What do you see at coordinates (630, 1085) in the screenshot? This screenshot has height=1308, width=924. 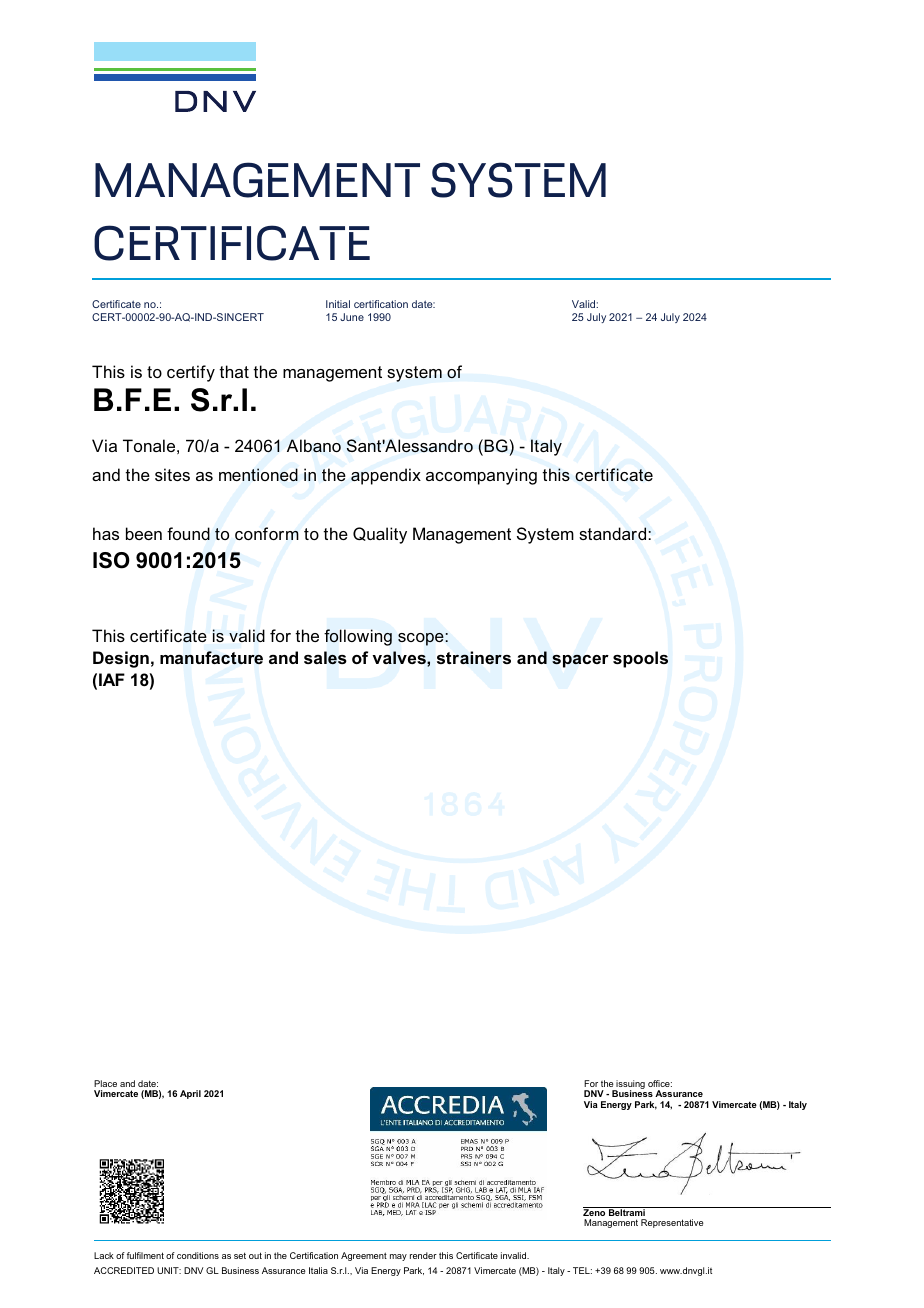 I see `issuing` at bounding box center [630, 1085].
